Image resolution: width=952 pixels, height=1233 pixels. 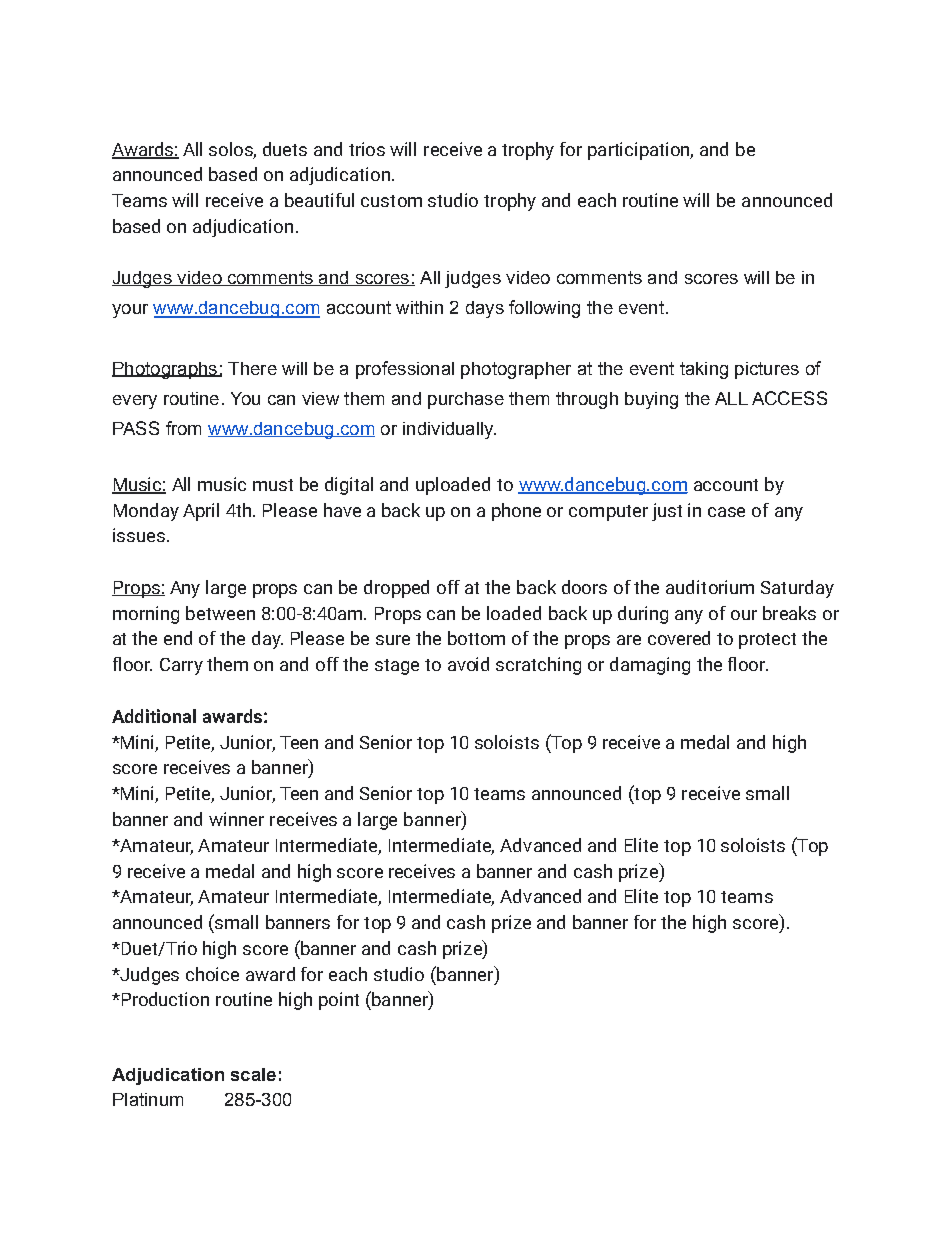 What do you see at coordinates (679, 638) in the image?
I see `covered` at bounding box center [679, 638].
